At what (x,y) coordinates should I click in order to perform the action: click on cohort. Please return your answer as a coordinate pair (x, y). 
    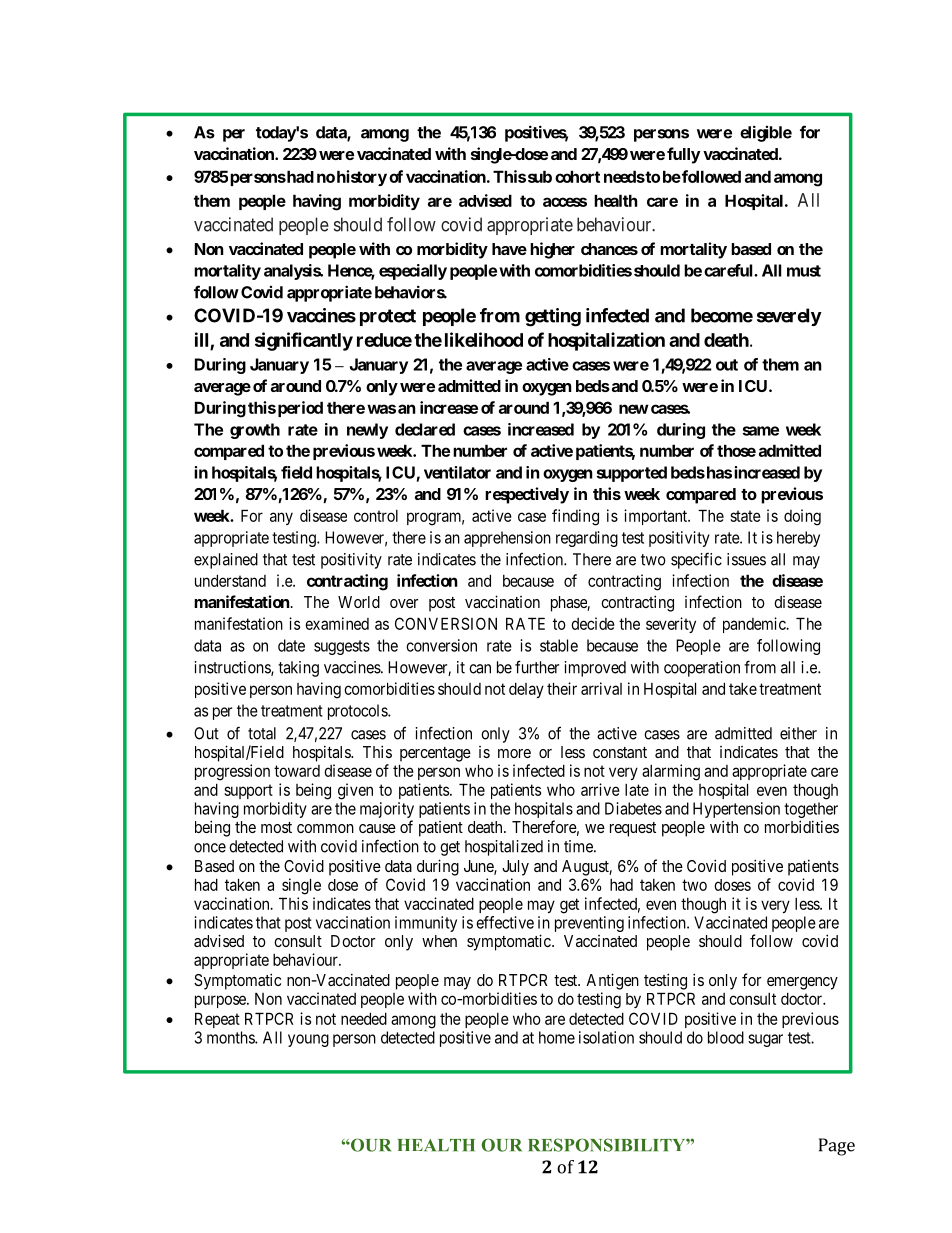
    Looking at the image, I should click on (577, 176).
